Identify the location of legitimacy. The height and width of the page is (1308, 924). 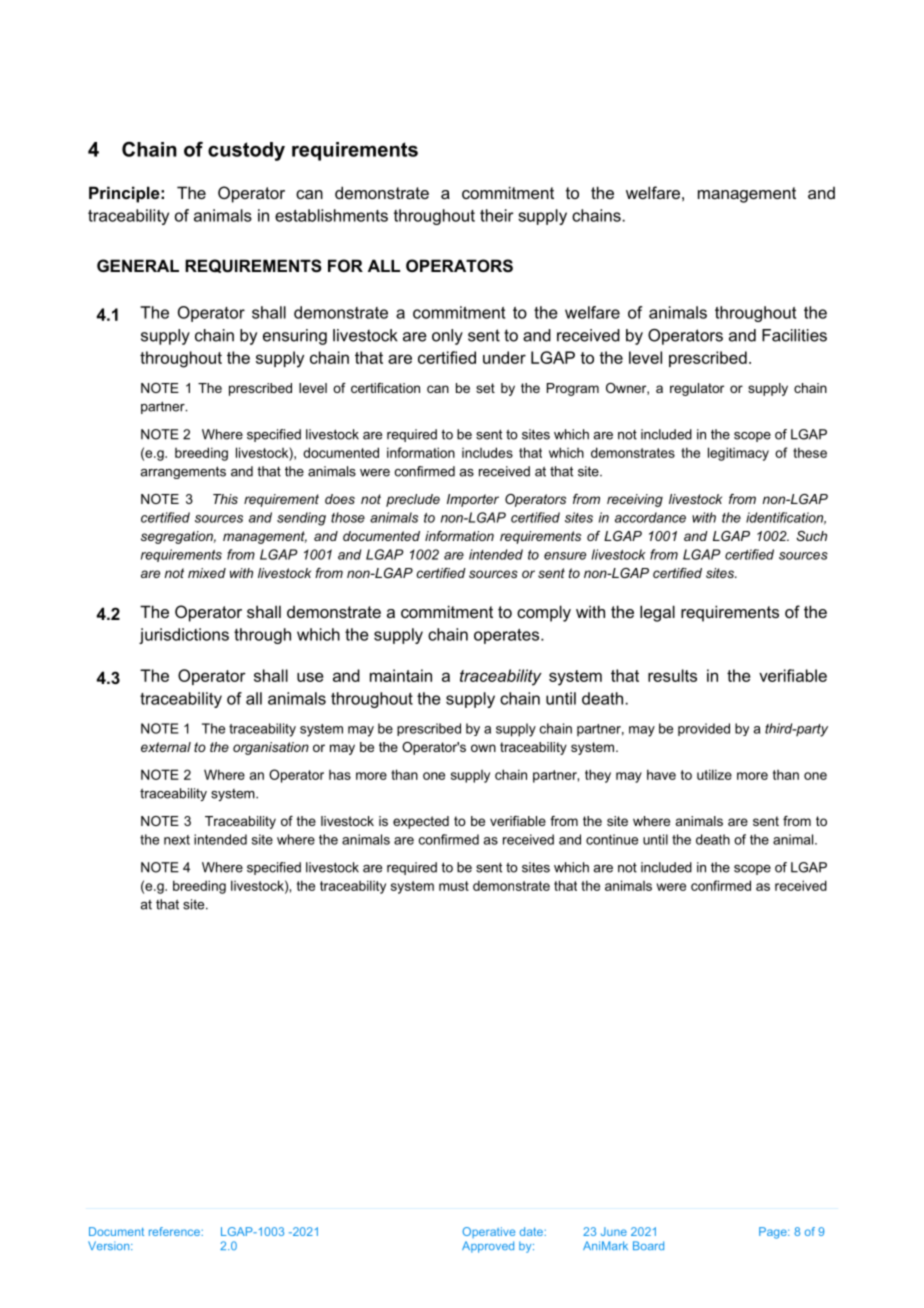
(738, 454).
